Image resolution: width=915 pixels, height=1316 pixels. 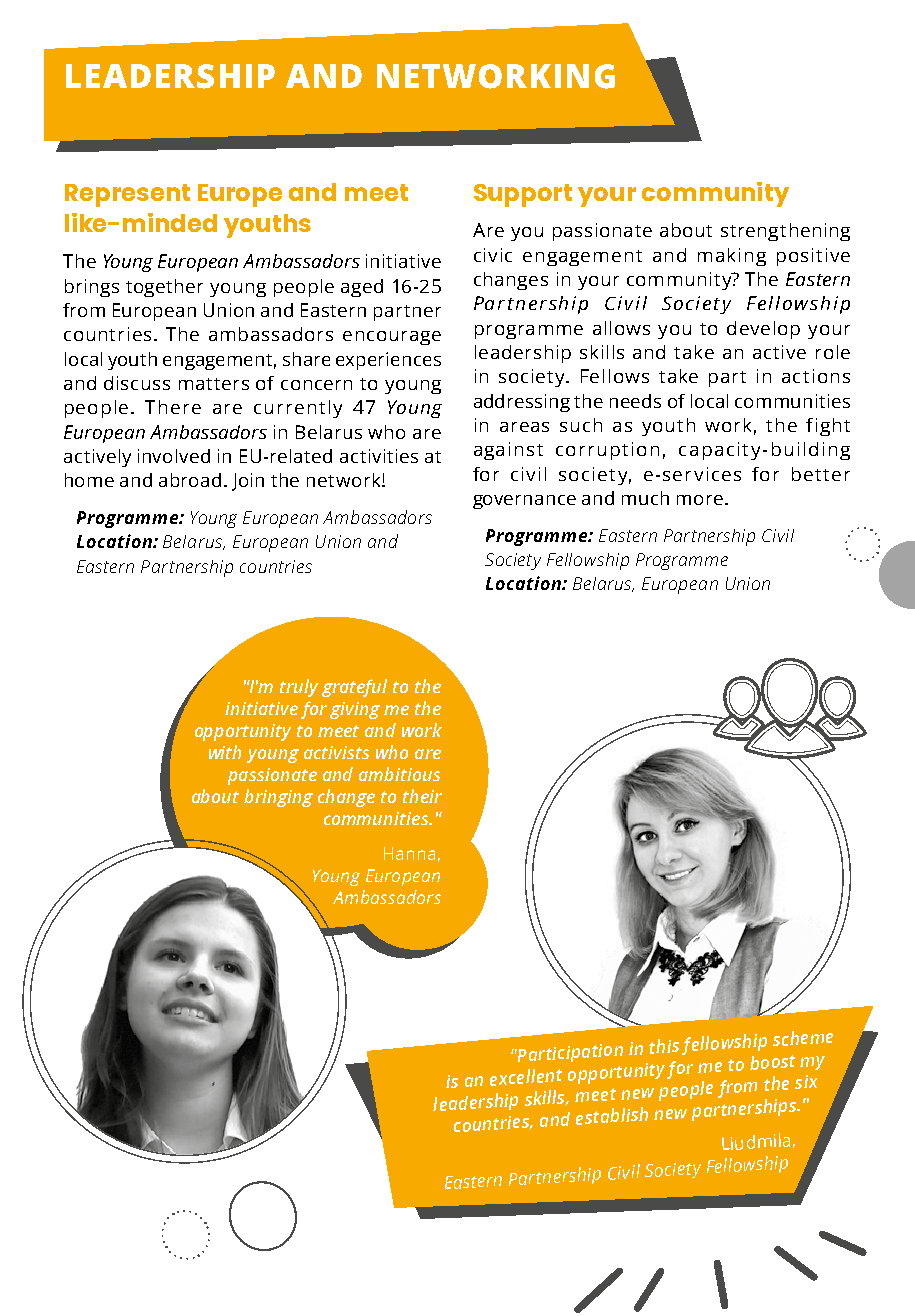 I want to click on truly, so click(x=299, y=688).
